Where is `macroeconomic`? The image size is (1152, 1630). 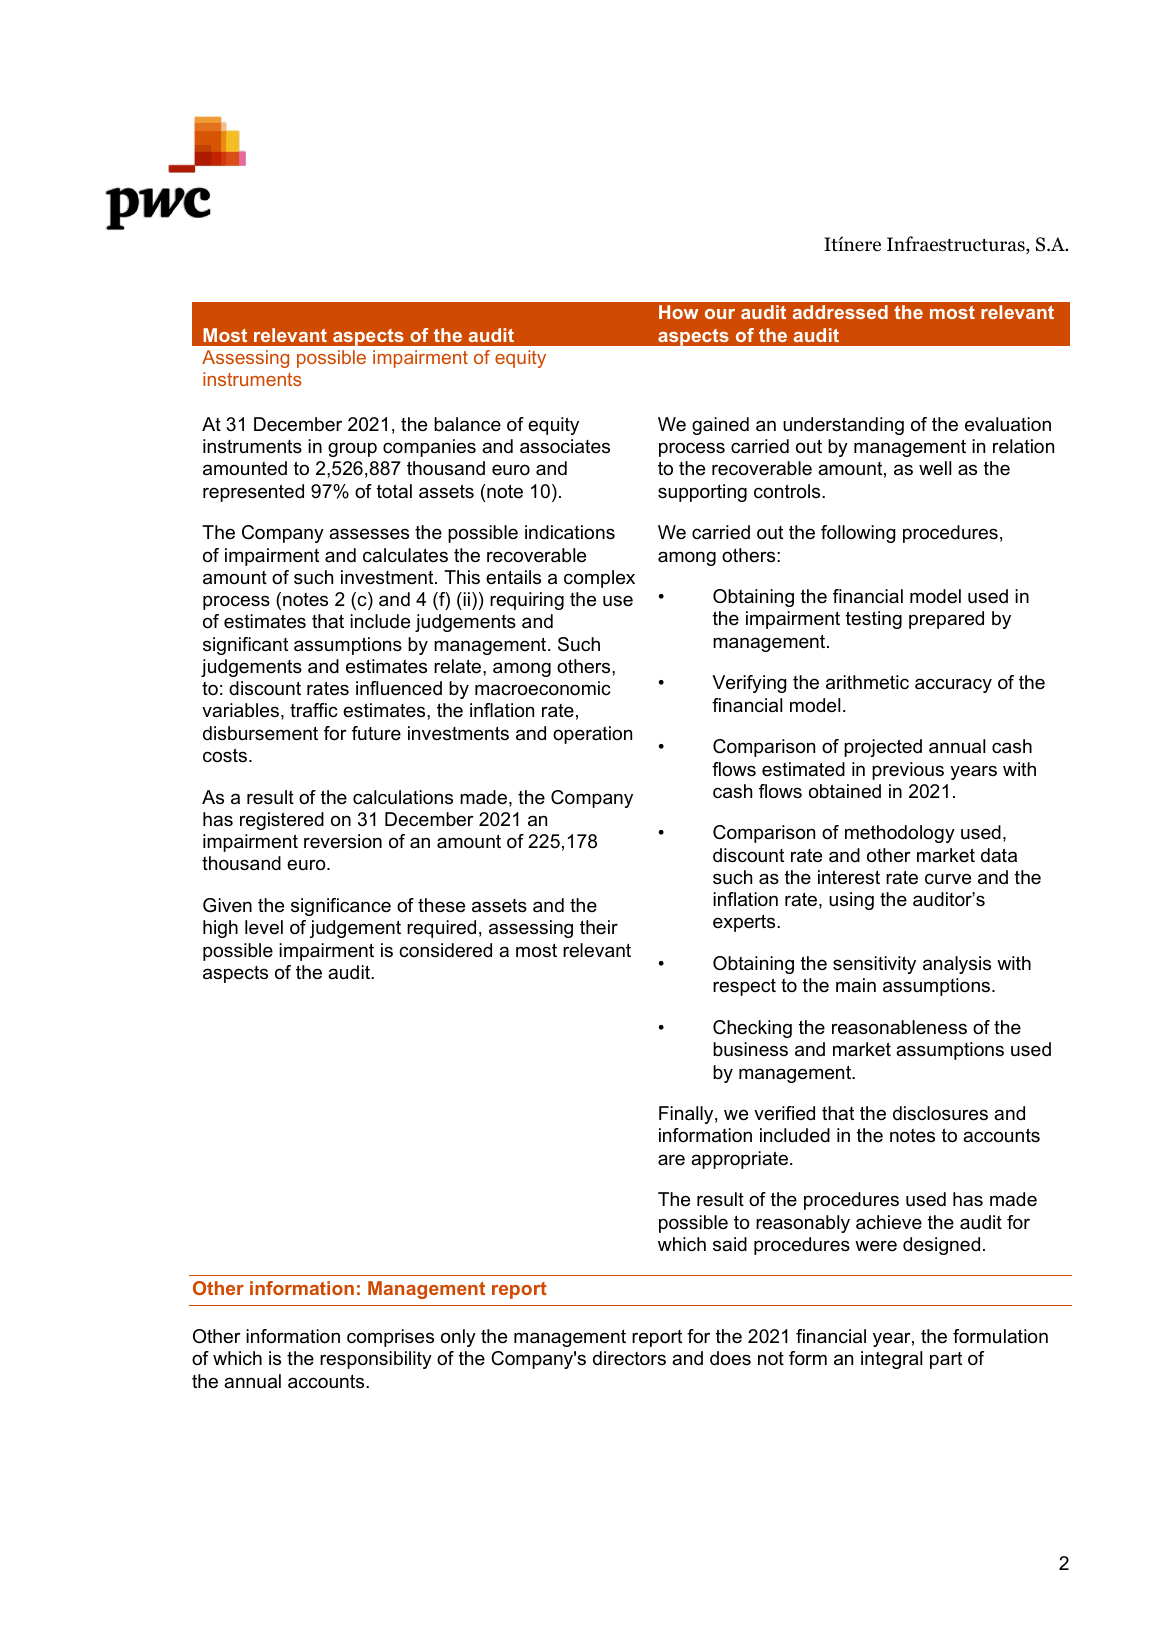 macroeconomic is located at coordinates (542, 688).
